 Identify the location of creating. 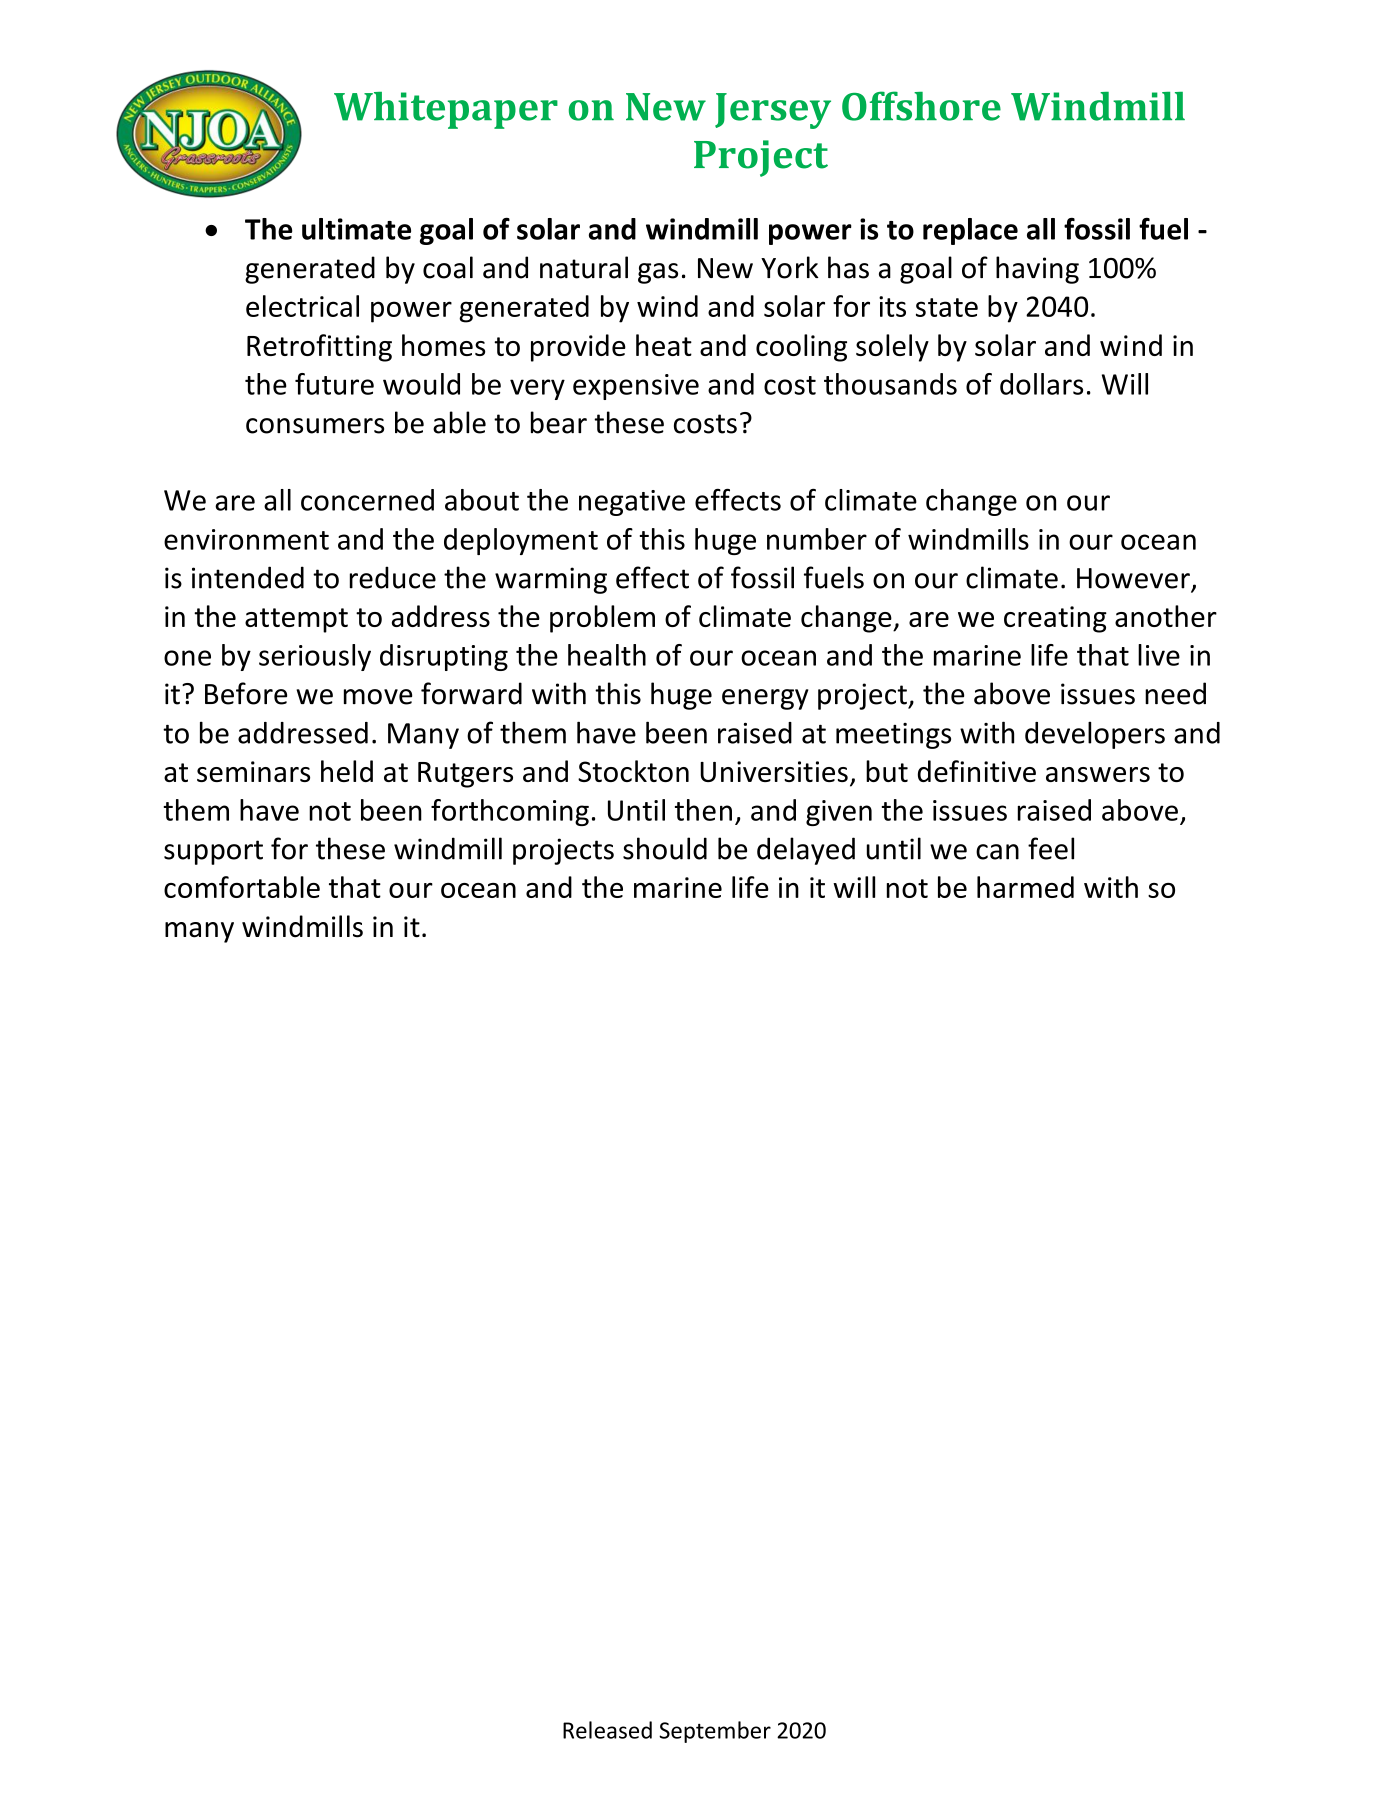
(1055, 619).
